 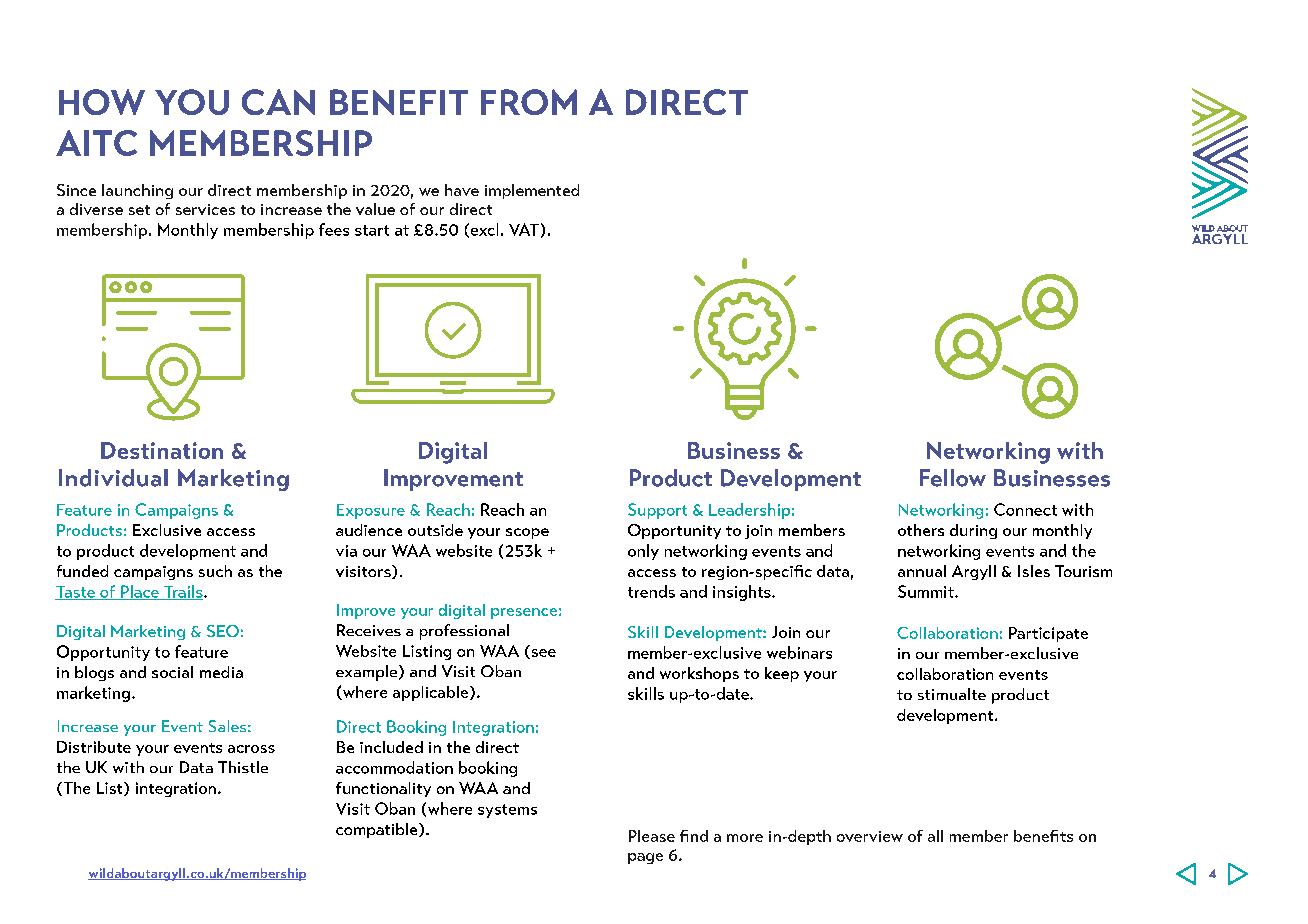 I want to click on Support, so click(x=657, y=511).
